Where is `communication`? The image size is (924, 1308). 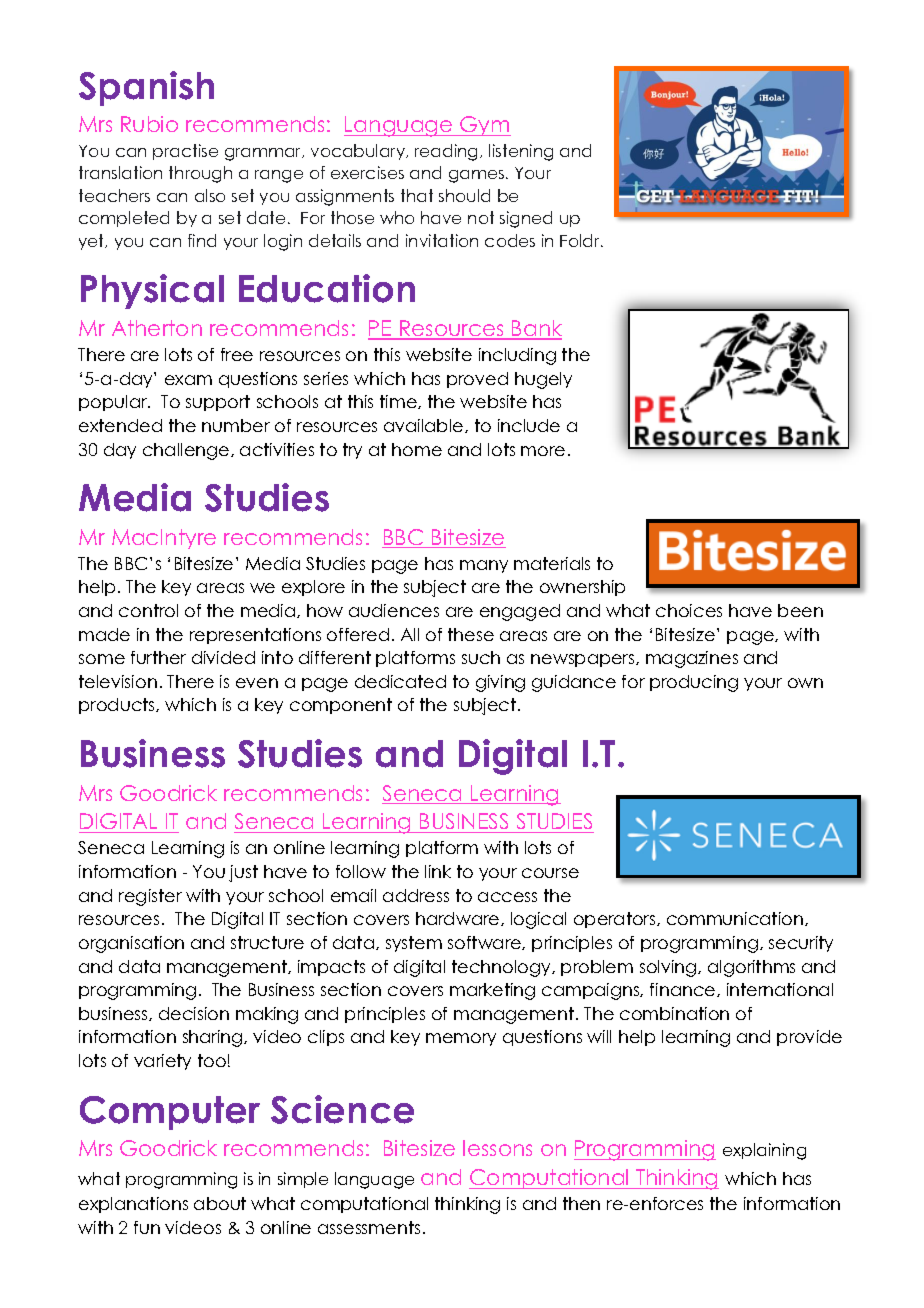 communication is located at coordinates (735, 918).
